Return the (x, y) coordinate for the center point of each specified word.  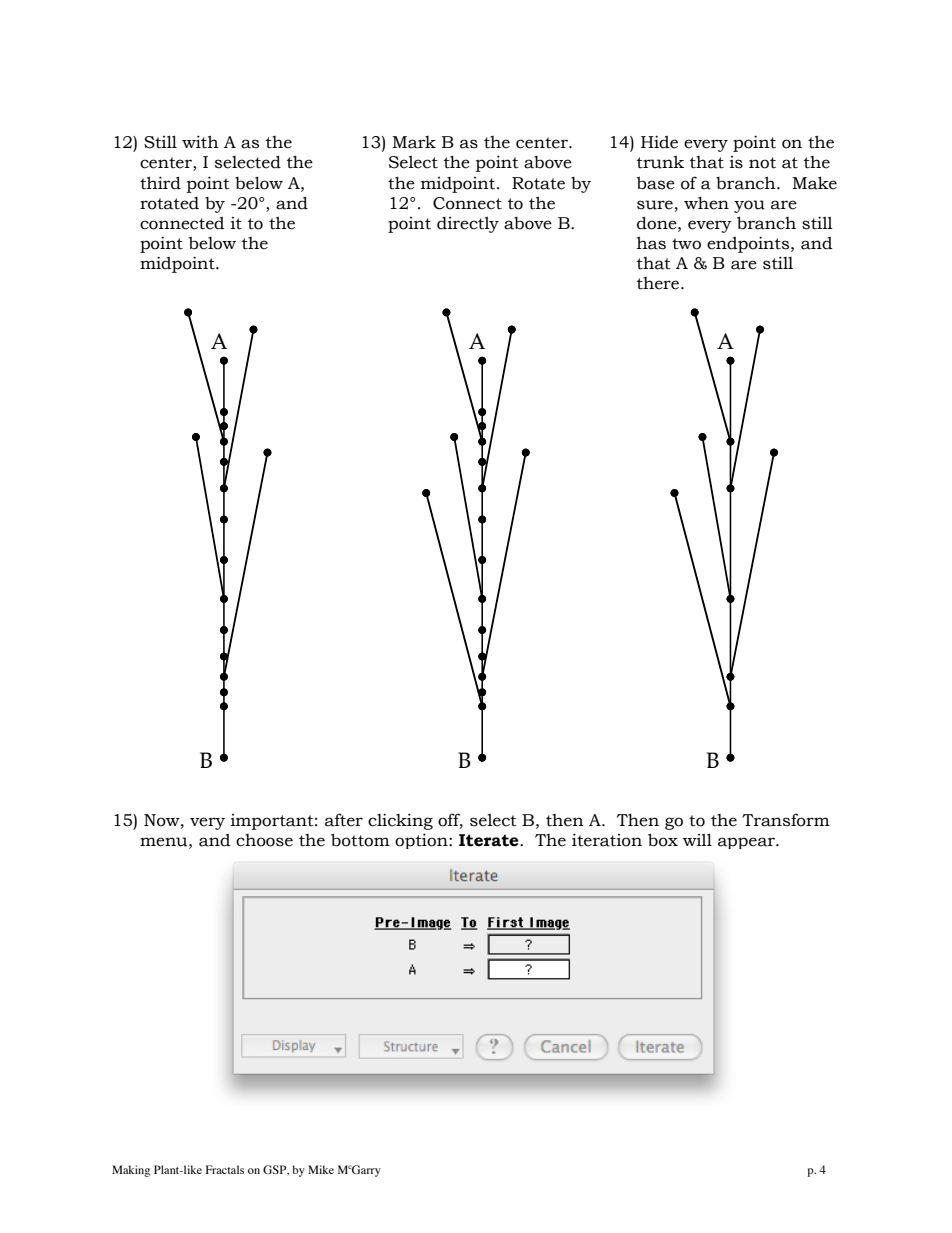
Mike (321, 1169)
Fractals (225, 1169)
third (160, 183)
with (200, 142)
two (686, 244)
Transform (786, 820)
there (659, 283)
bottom (360, 840)
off (450, 821)
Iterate (490, 840)
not (762, 163)
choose (264, 840)
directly (468, 224)
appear (747, 843)
